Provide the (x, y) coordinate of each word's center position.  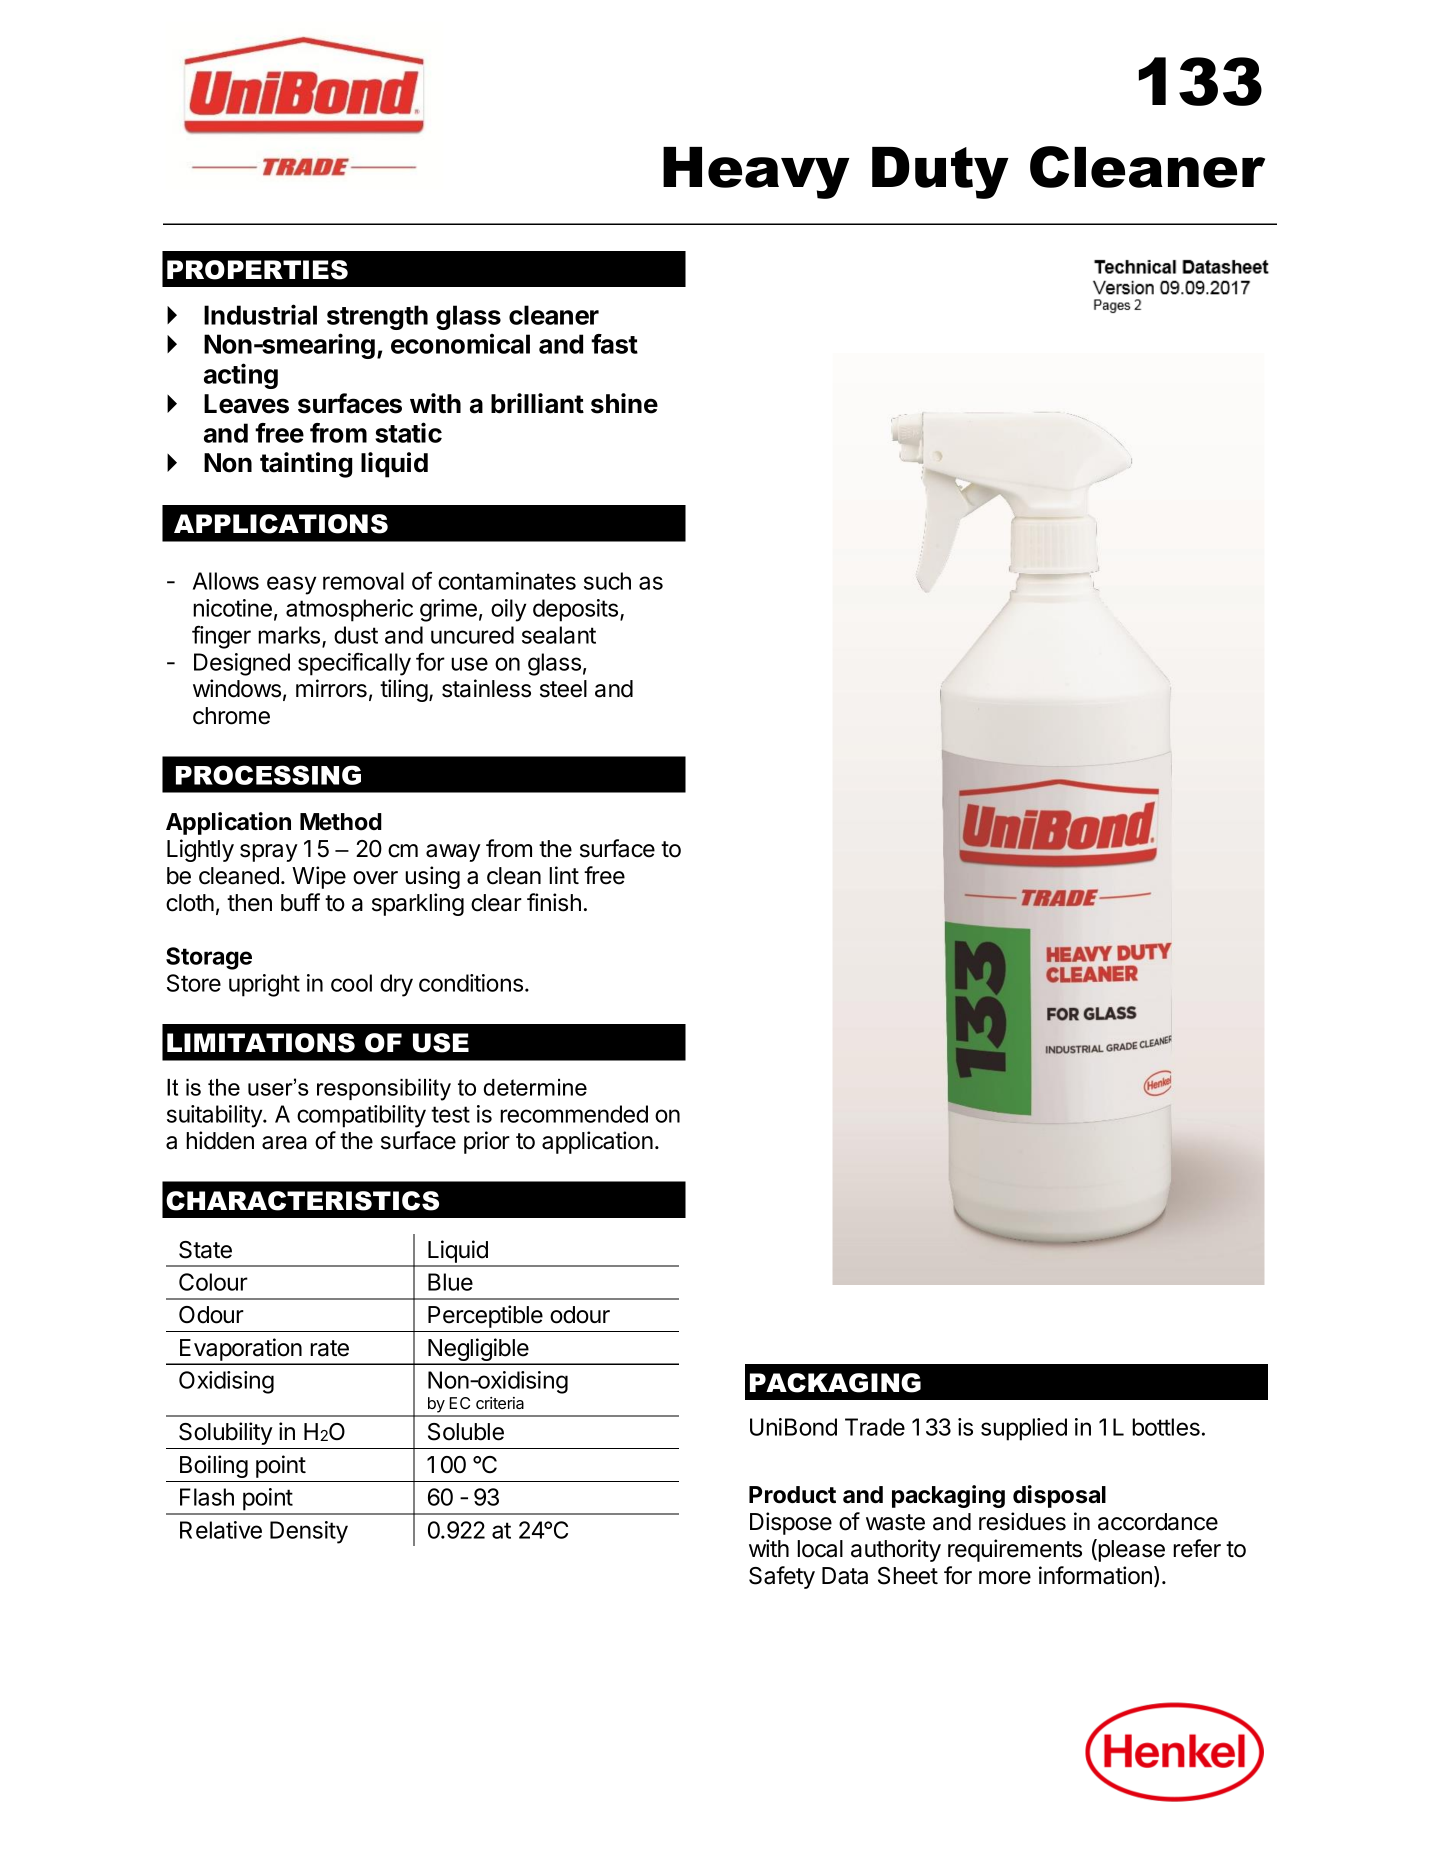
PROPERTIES (257, 270)
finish (554, 902)
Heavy (756, 173)
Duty (940, 173)
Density (309, 1532)
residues (1022, 1521)
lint (564, 875)
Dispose (791, 1523)
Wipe (319, 877)
